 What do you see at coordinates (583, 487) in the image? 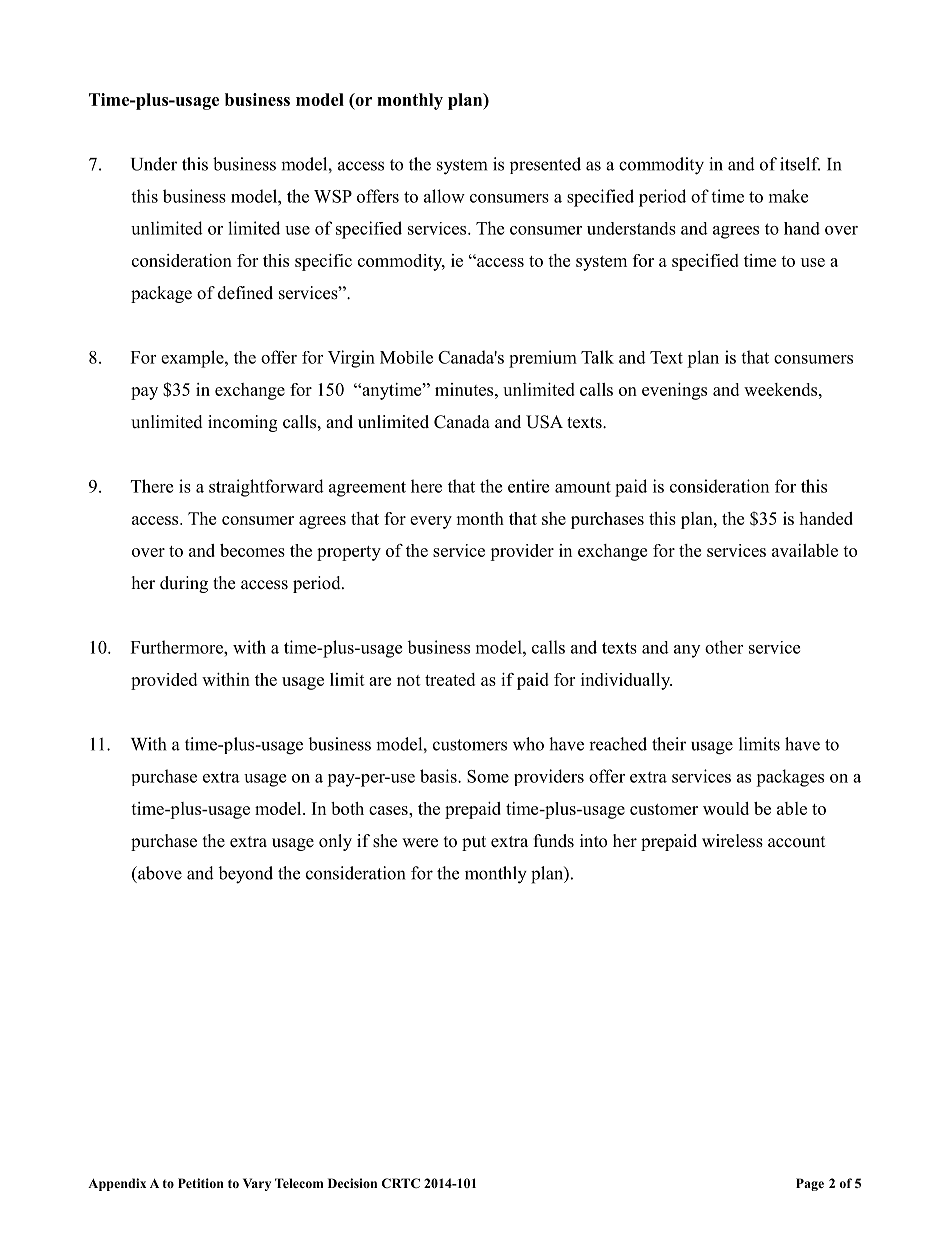
I see `amount` at bounding box center [583, 487].
